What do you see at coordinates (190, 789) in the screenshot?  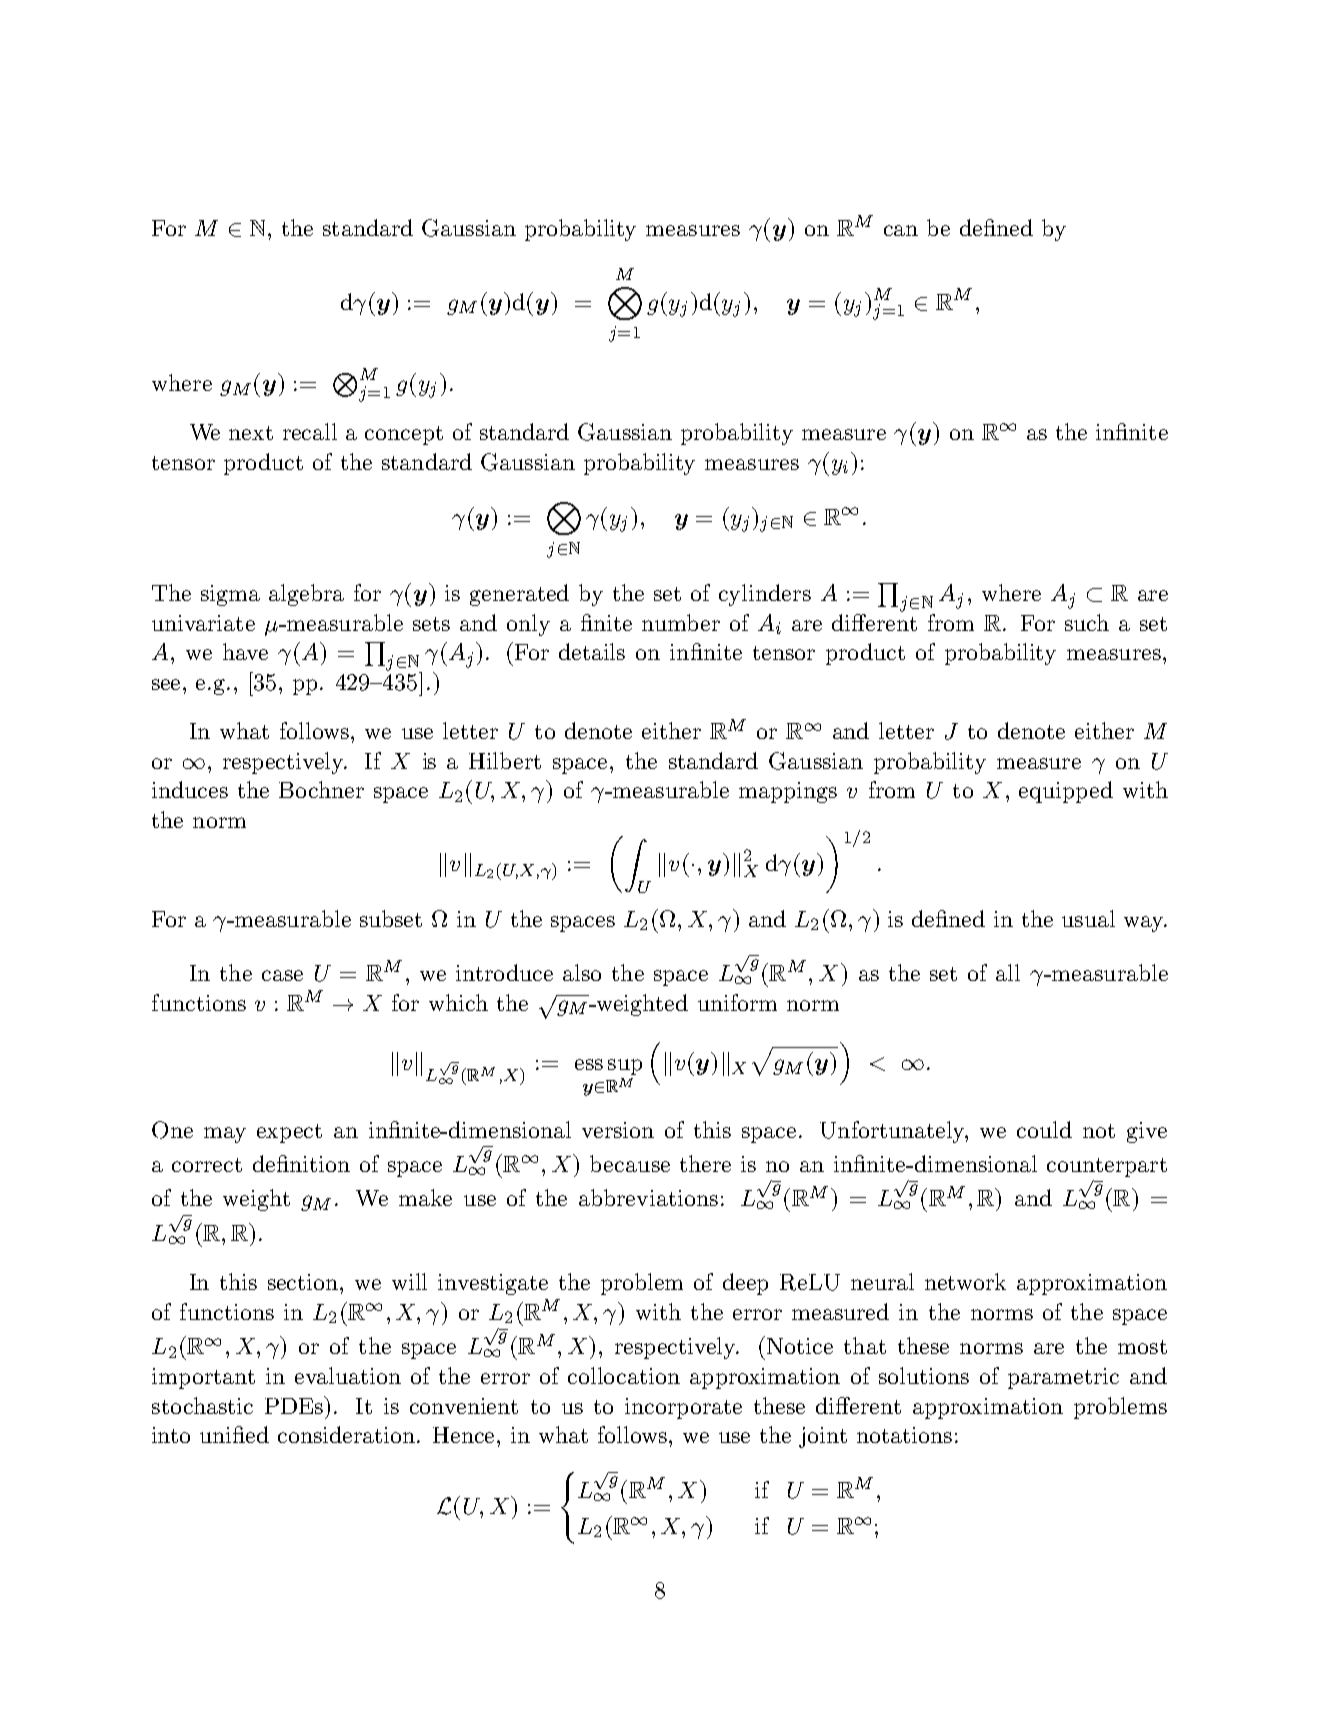 I see `induces` at bounding box center [190, 789].
